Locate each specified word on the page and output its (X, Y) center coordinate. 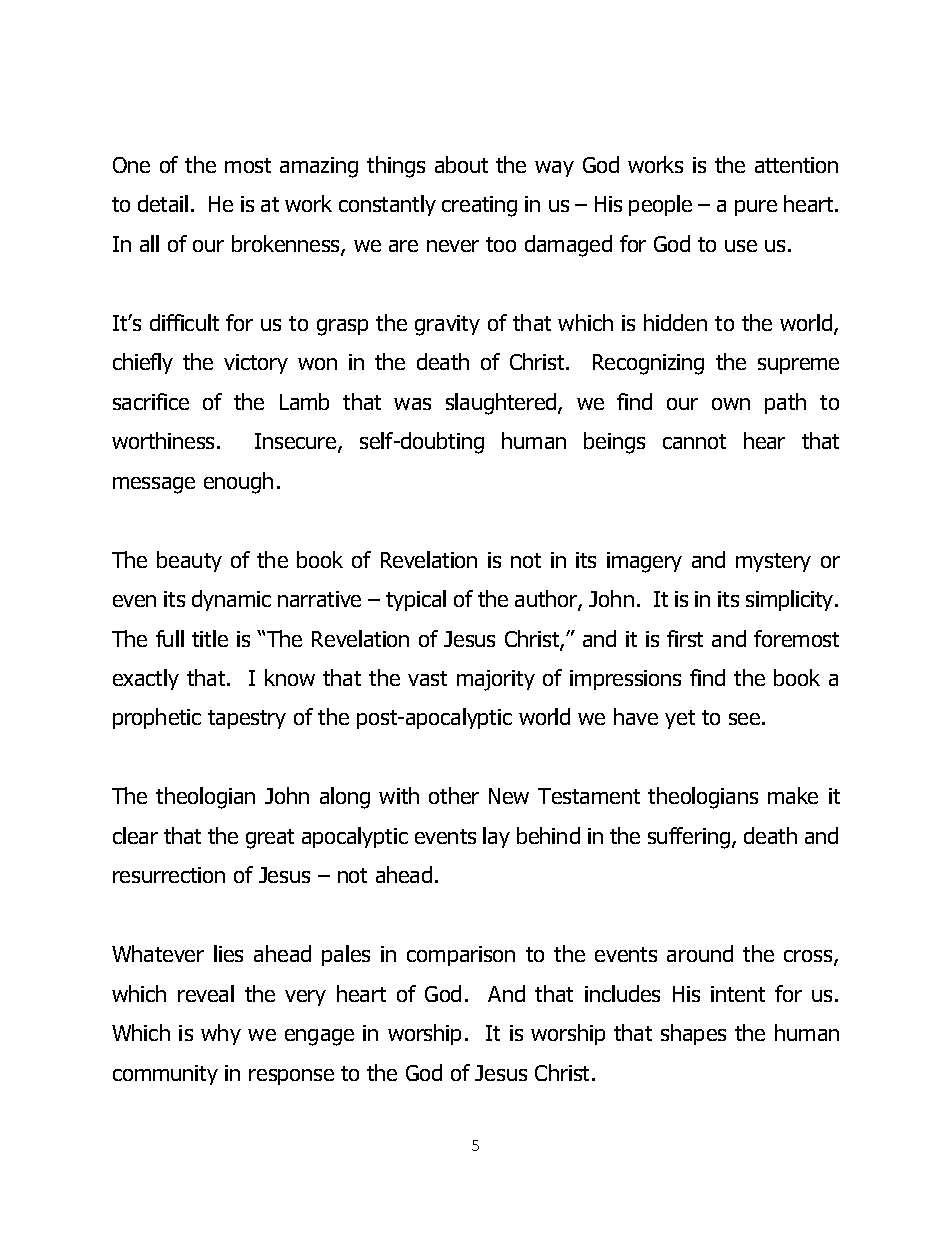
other (454, 795)
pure (756, 208)
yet (680, 719)
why (221, 1034)
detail (163, 203)
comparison (461, 956)
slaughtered (502, 404)
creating (479, 206)
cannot (694, 441)
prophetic (157, 718)
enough (238, 483)
